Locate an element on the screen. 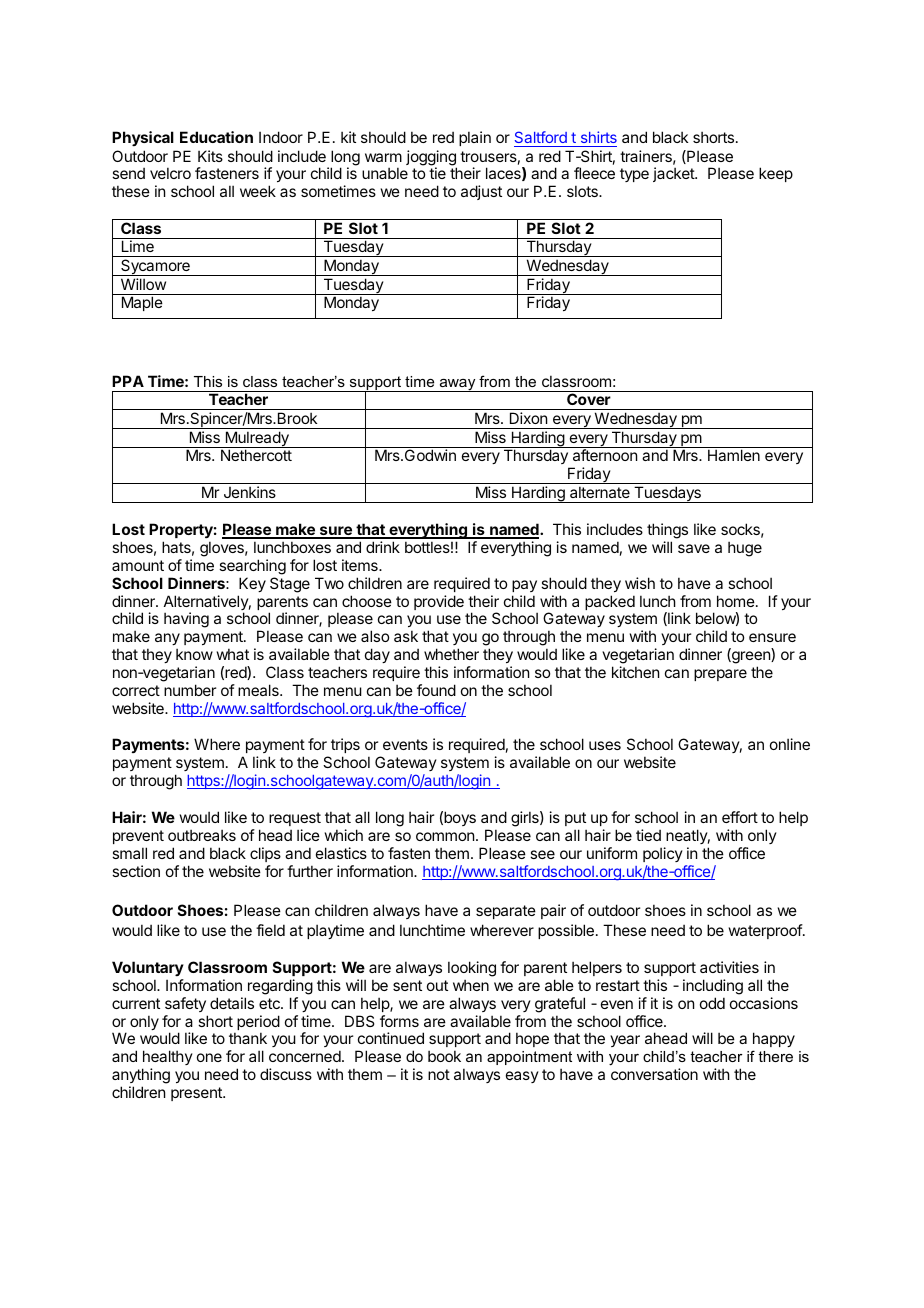 This screenshot has width=924, height=1308. away is located at coordinates (457, 385).
